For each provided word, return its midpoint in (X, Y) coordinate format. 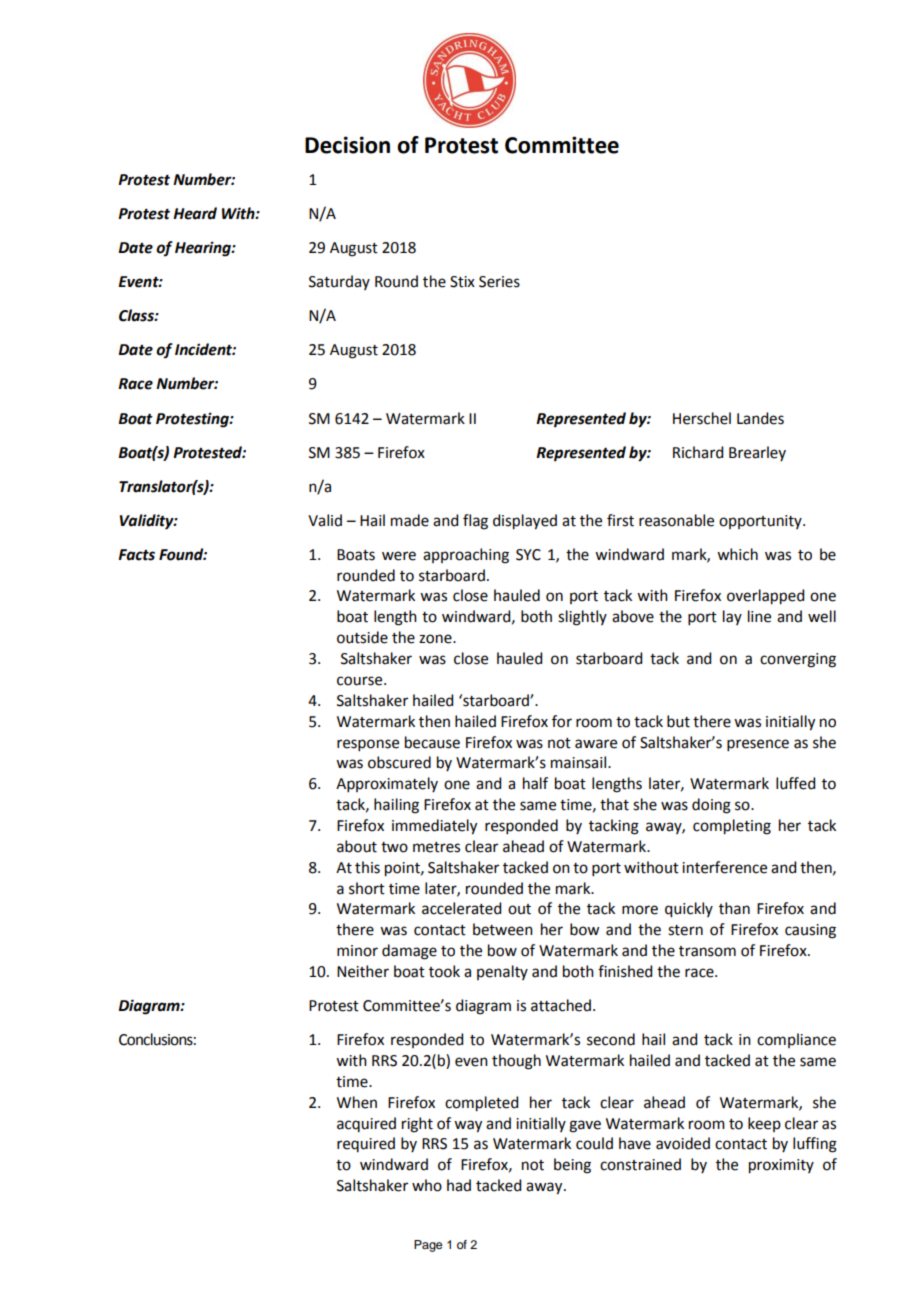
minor (357, 951)
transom (707, 951)
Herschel (702, 418)
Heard (195, 213)
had (459, 1185)
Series (499, 282)
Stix (462, 282)
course (361, 681)
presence (758, 745)
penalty (502, 972)
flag (475, 522)
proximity (781, 1166)
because (432, 742)
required (366, 1144)
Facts (136, 555)
